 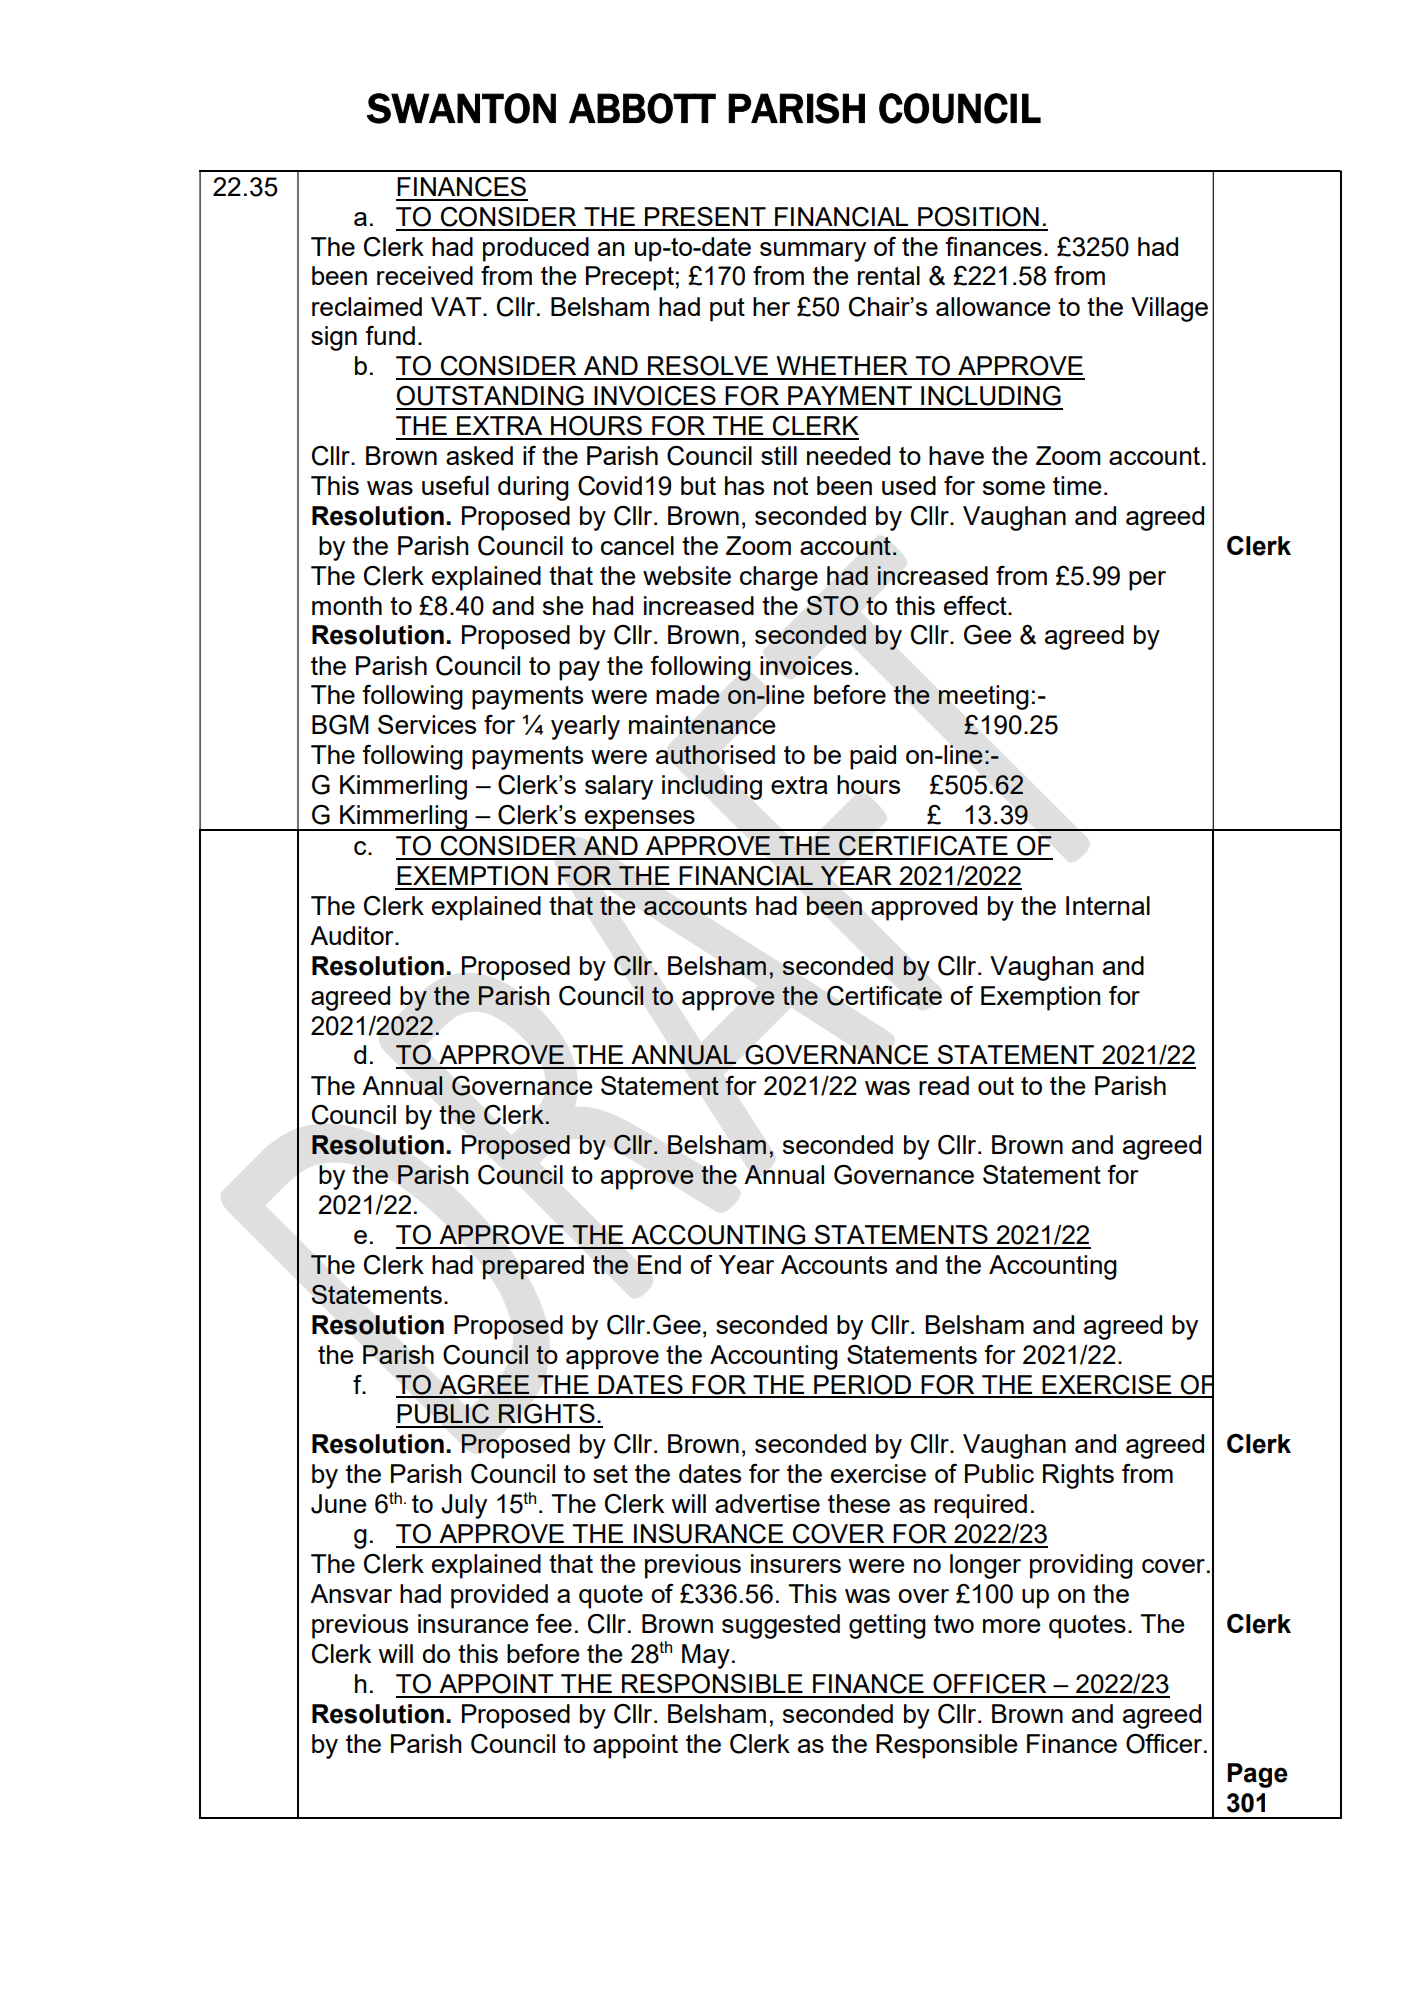 What do you see at coordinates (427, 724) in the screenshot?
I see `Services` at bounding box center [427, 724].
